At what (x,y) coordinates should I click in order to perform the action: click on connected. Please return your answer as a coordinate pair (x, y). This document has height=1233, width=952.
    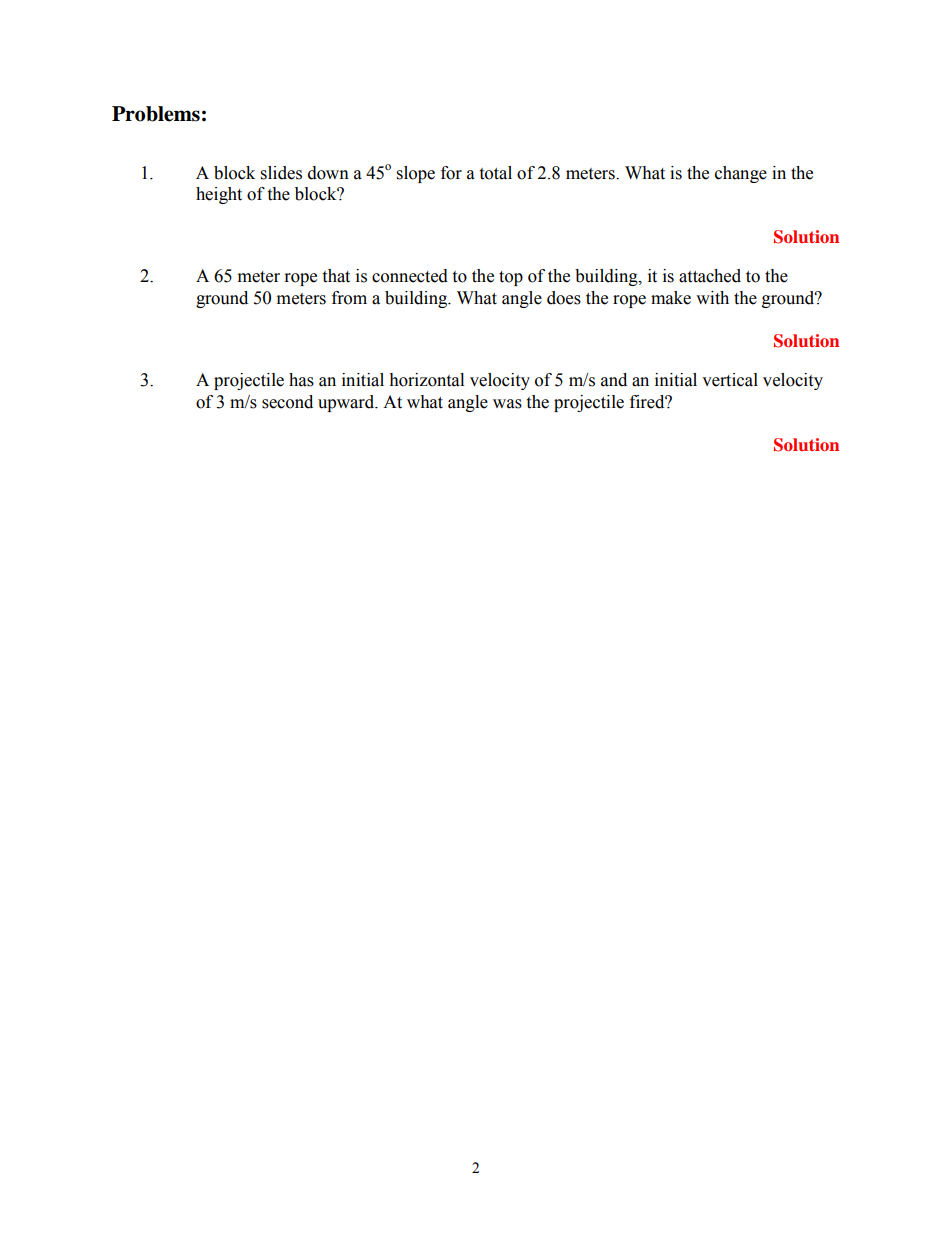
    Looking at the image, I should click on (410, 276).
